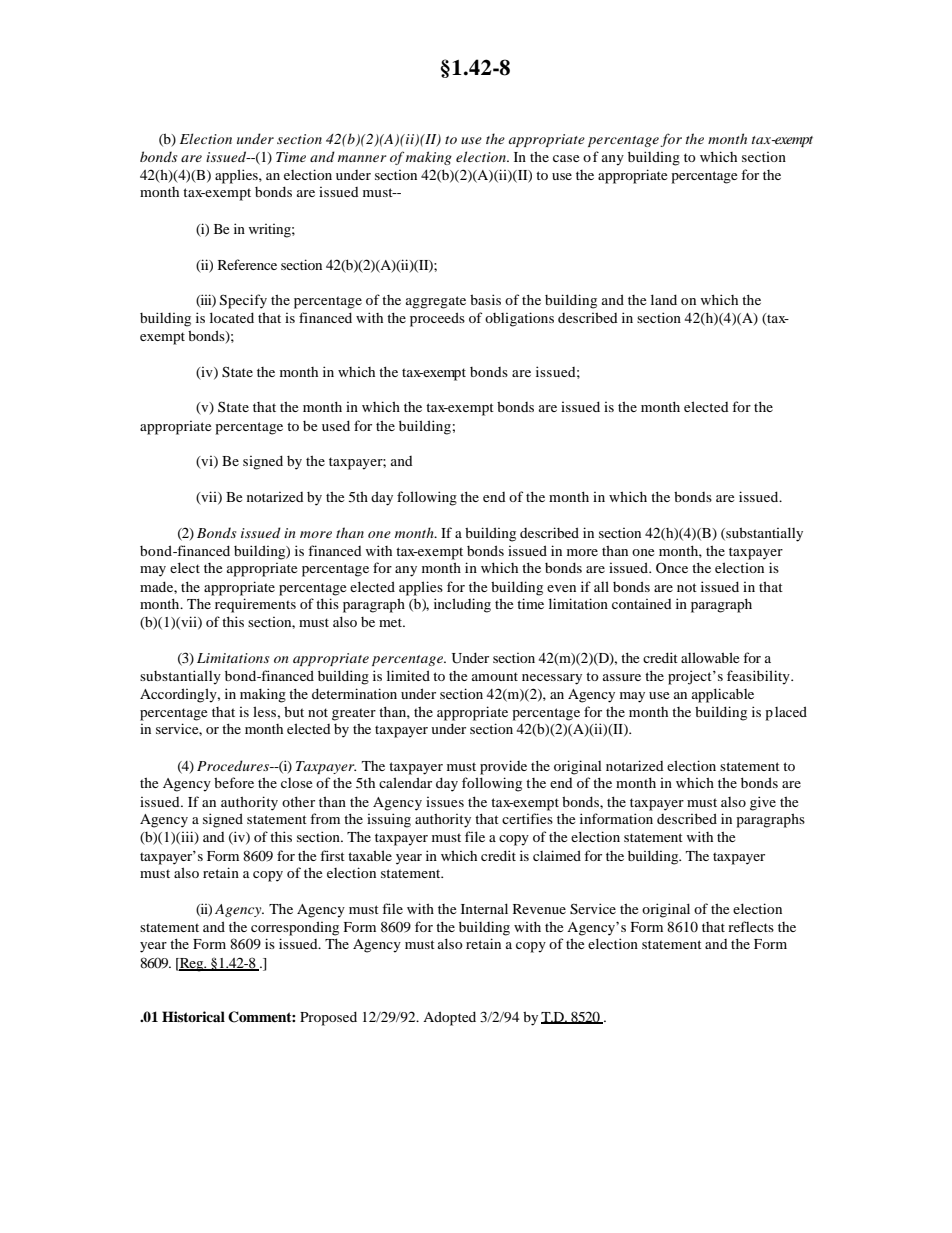 The image size is (952, 1233). I want to click on before, so click(234, 782).
